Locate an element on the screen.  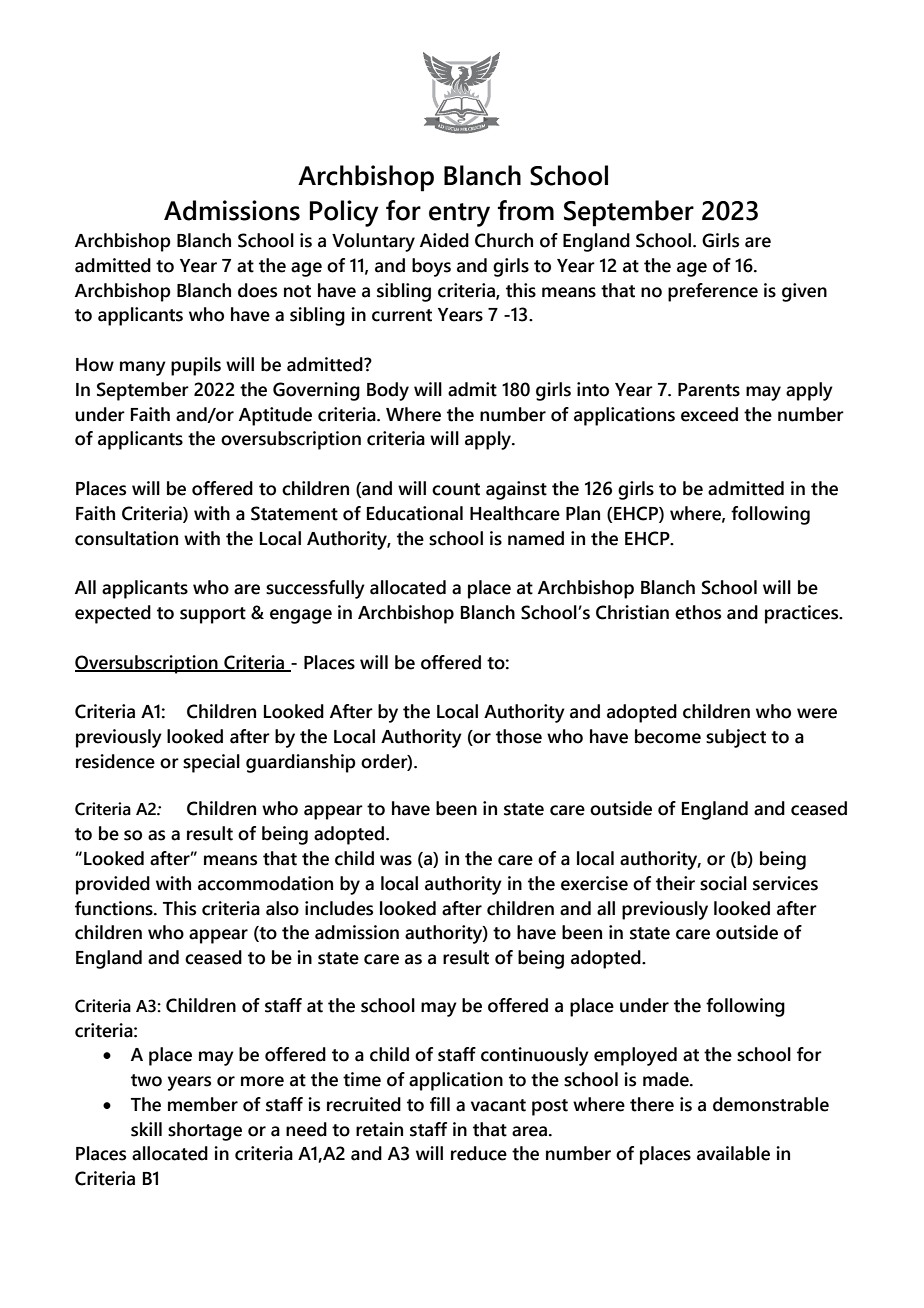
does is located at coordinates (257, 290).
